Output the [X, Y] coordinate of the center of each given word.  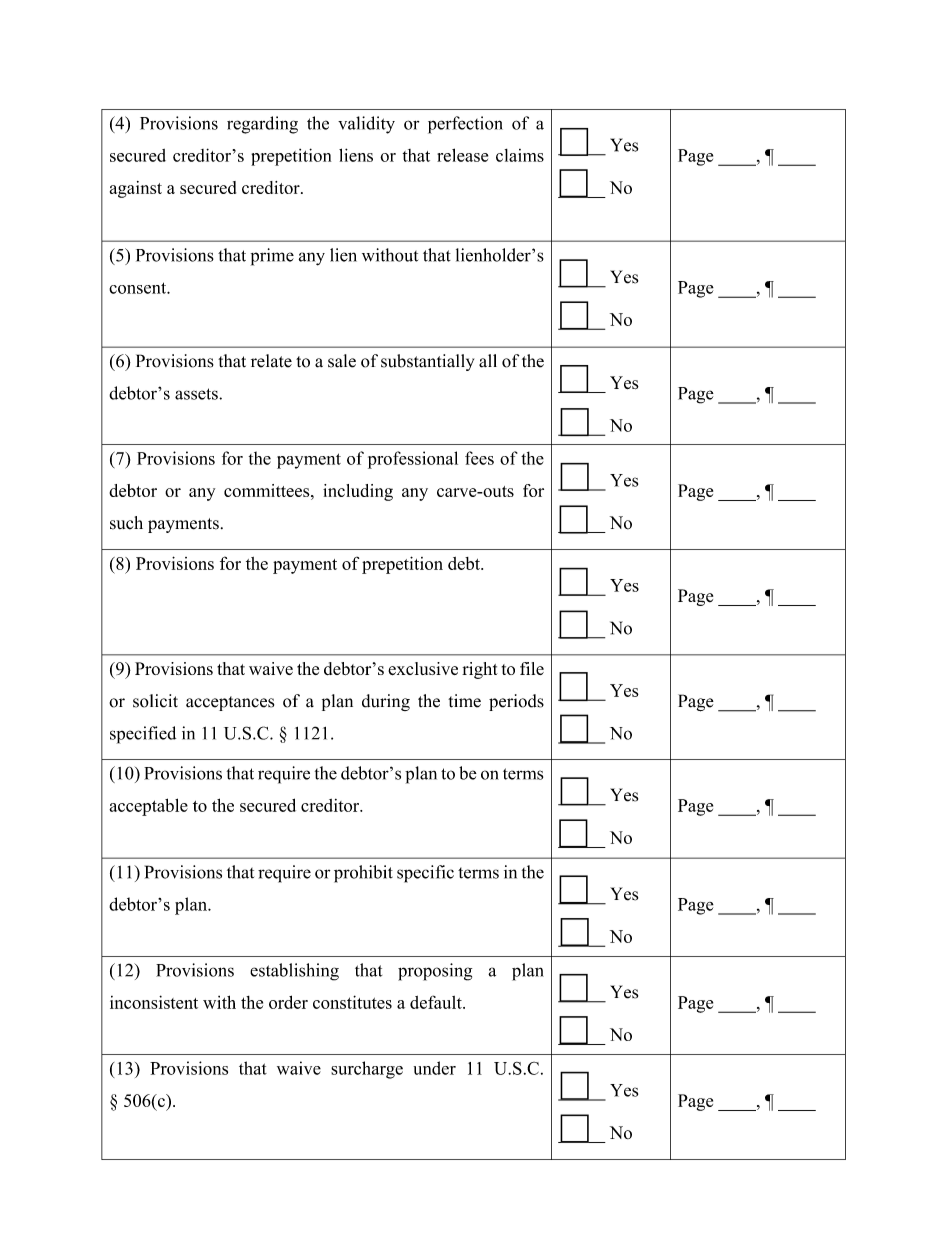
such [126, 523]
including [358, 492]
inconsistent [154, 1002]
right [480, 670]
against [136, 189]
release [462, 155]
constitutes [352, 1002]
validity [366, 125]
